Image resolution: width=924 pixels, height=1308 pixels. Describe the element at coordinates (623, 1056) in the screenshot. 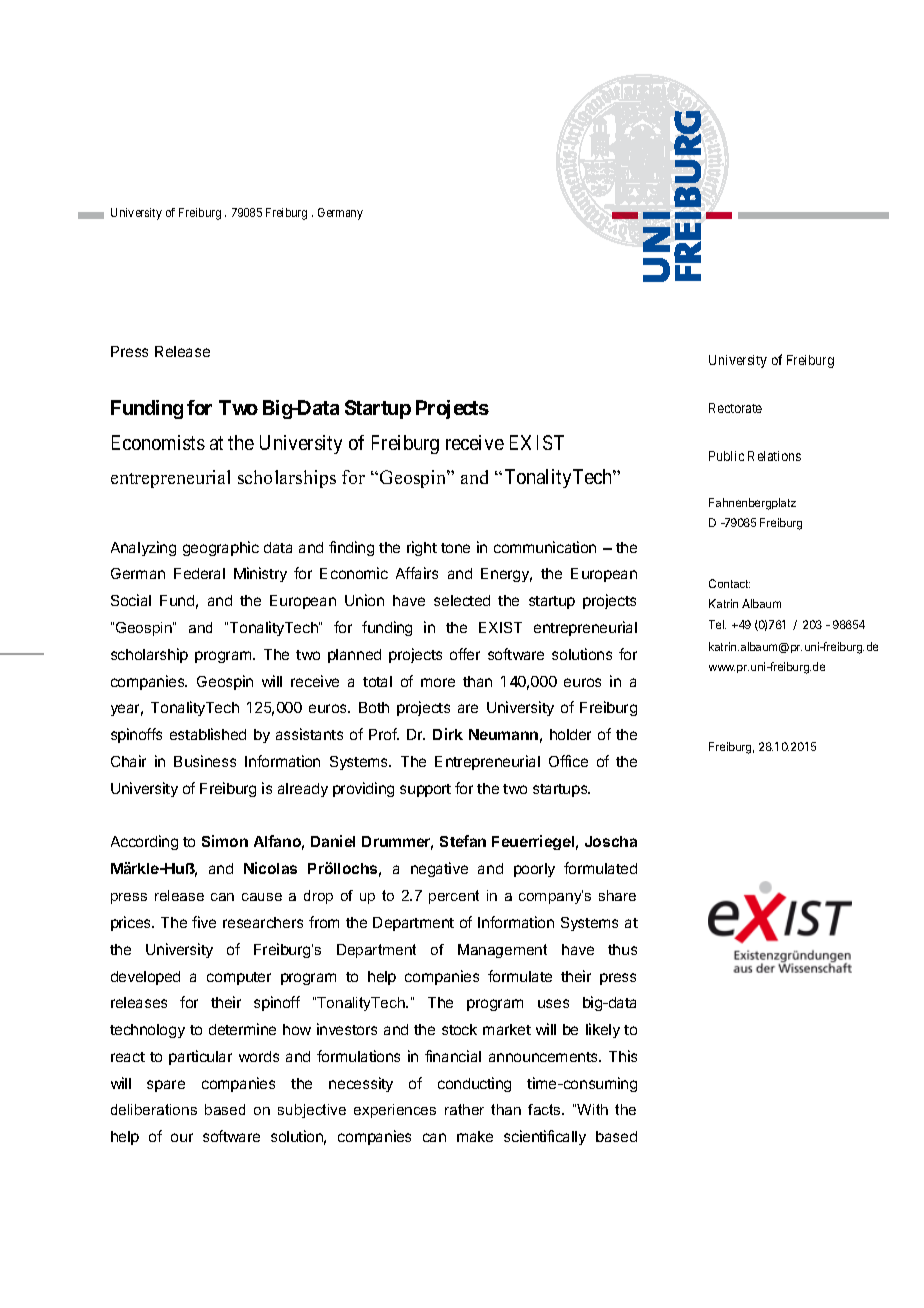

I see `This` at that location.
